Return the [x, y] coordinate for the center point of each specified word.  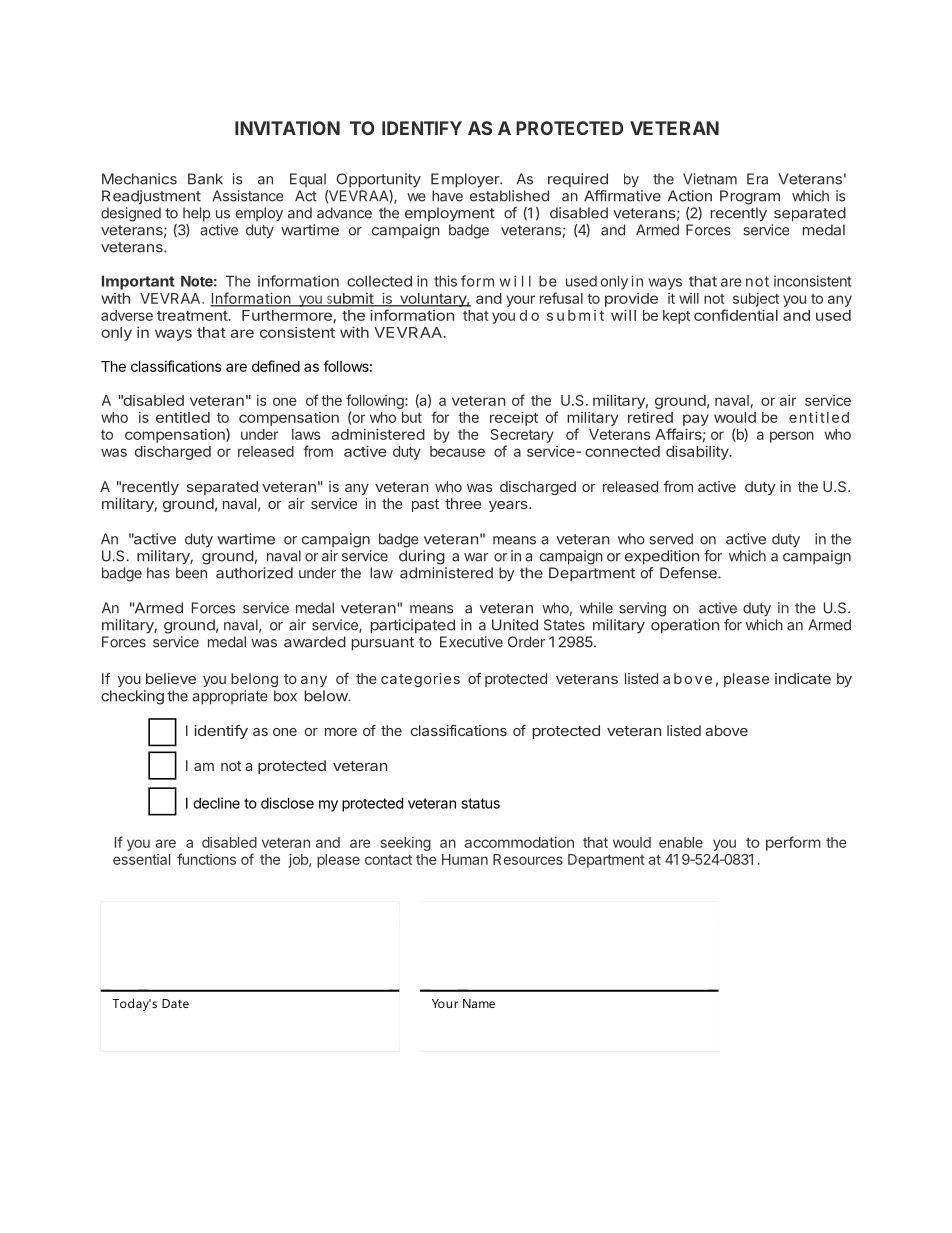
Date [175, 1003]
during [422, 557]
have [447, 196]
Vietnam [710, 179]
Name [479, 1003]
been [191, 573]
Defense [689, 573]
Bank [205, 179]
